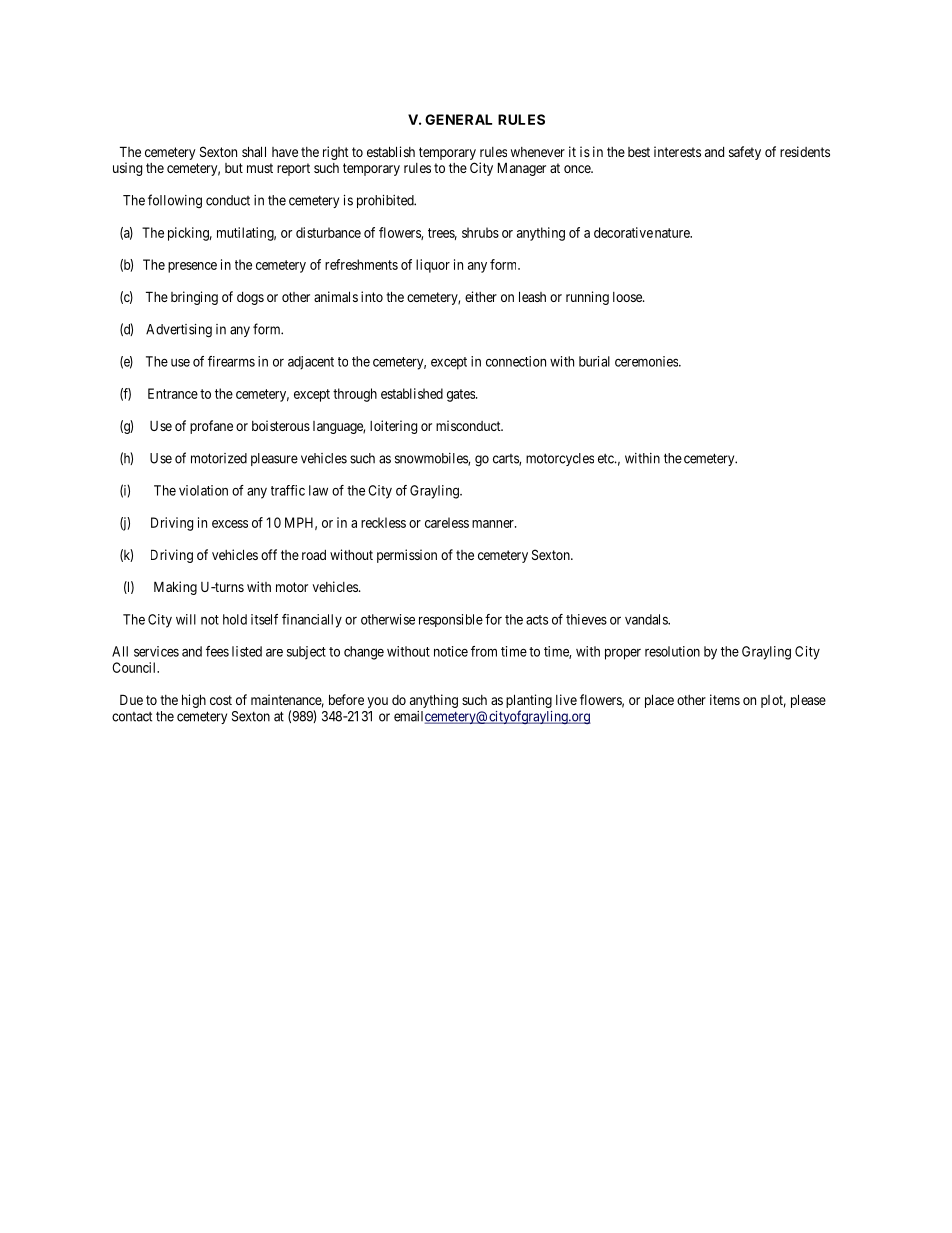 This screenshot has height=1233, width=952. I want to click on planting, so click(529, 701).
